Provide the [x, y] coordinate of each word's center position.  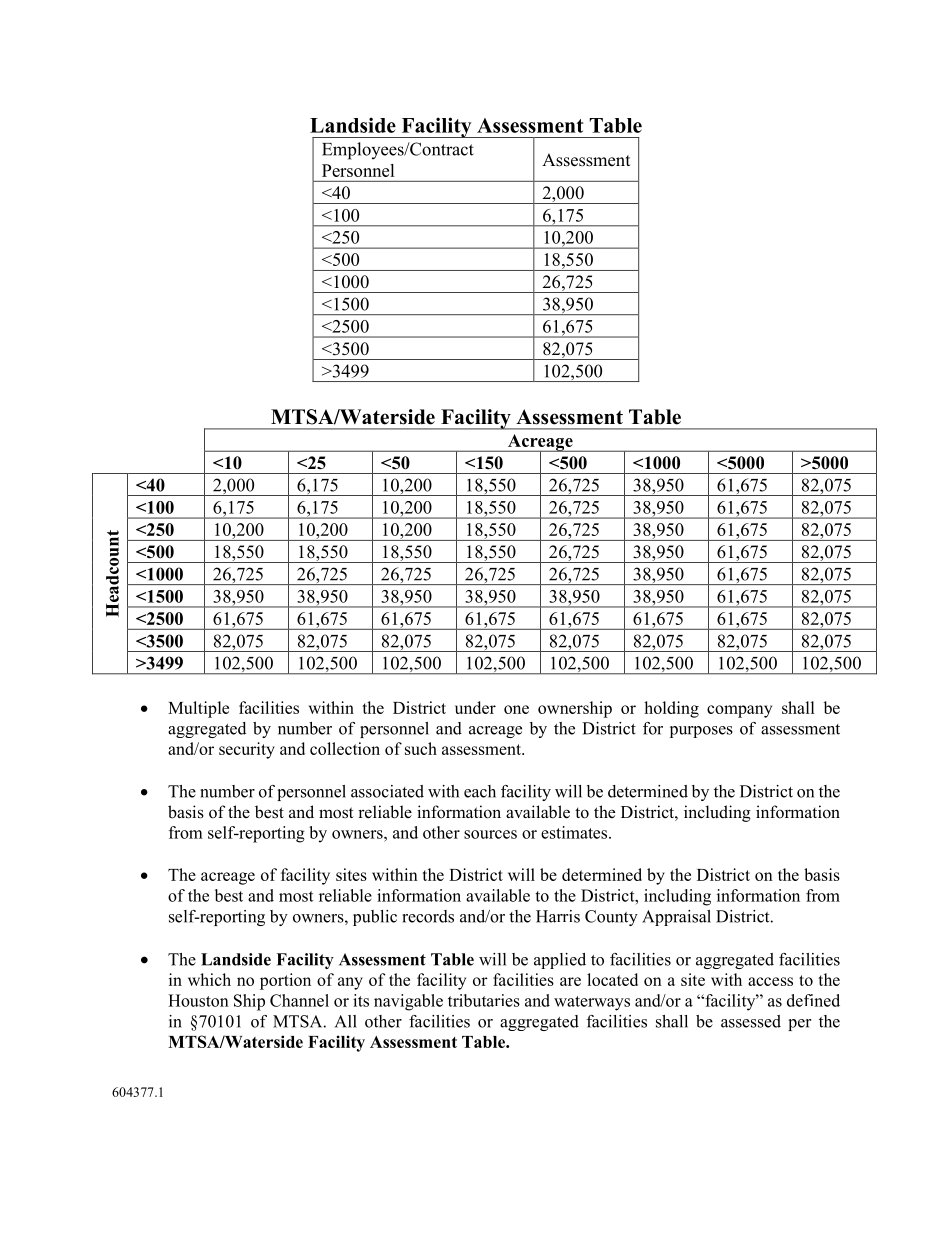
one [516, 709]
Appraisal [676, 918]
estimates [575, 832]
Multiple [198, 709]
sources [490, 834]
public [375, 918]
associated [387, 791]
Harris [558, 916]
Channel [299, 1000]
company [739, 711]
